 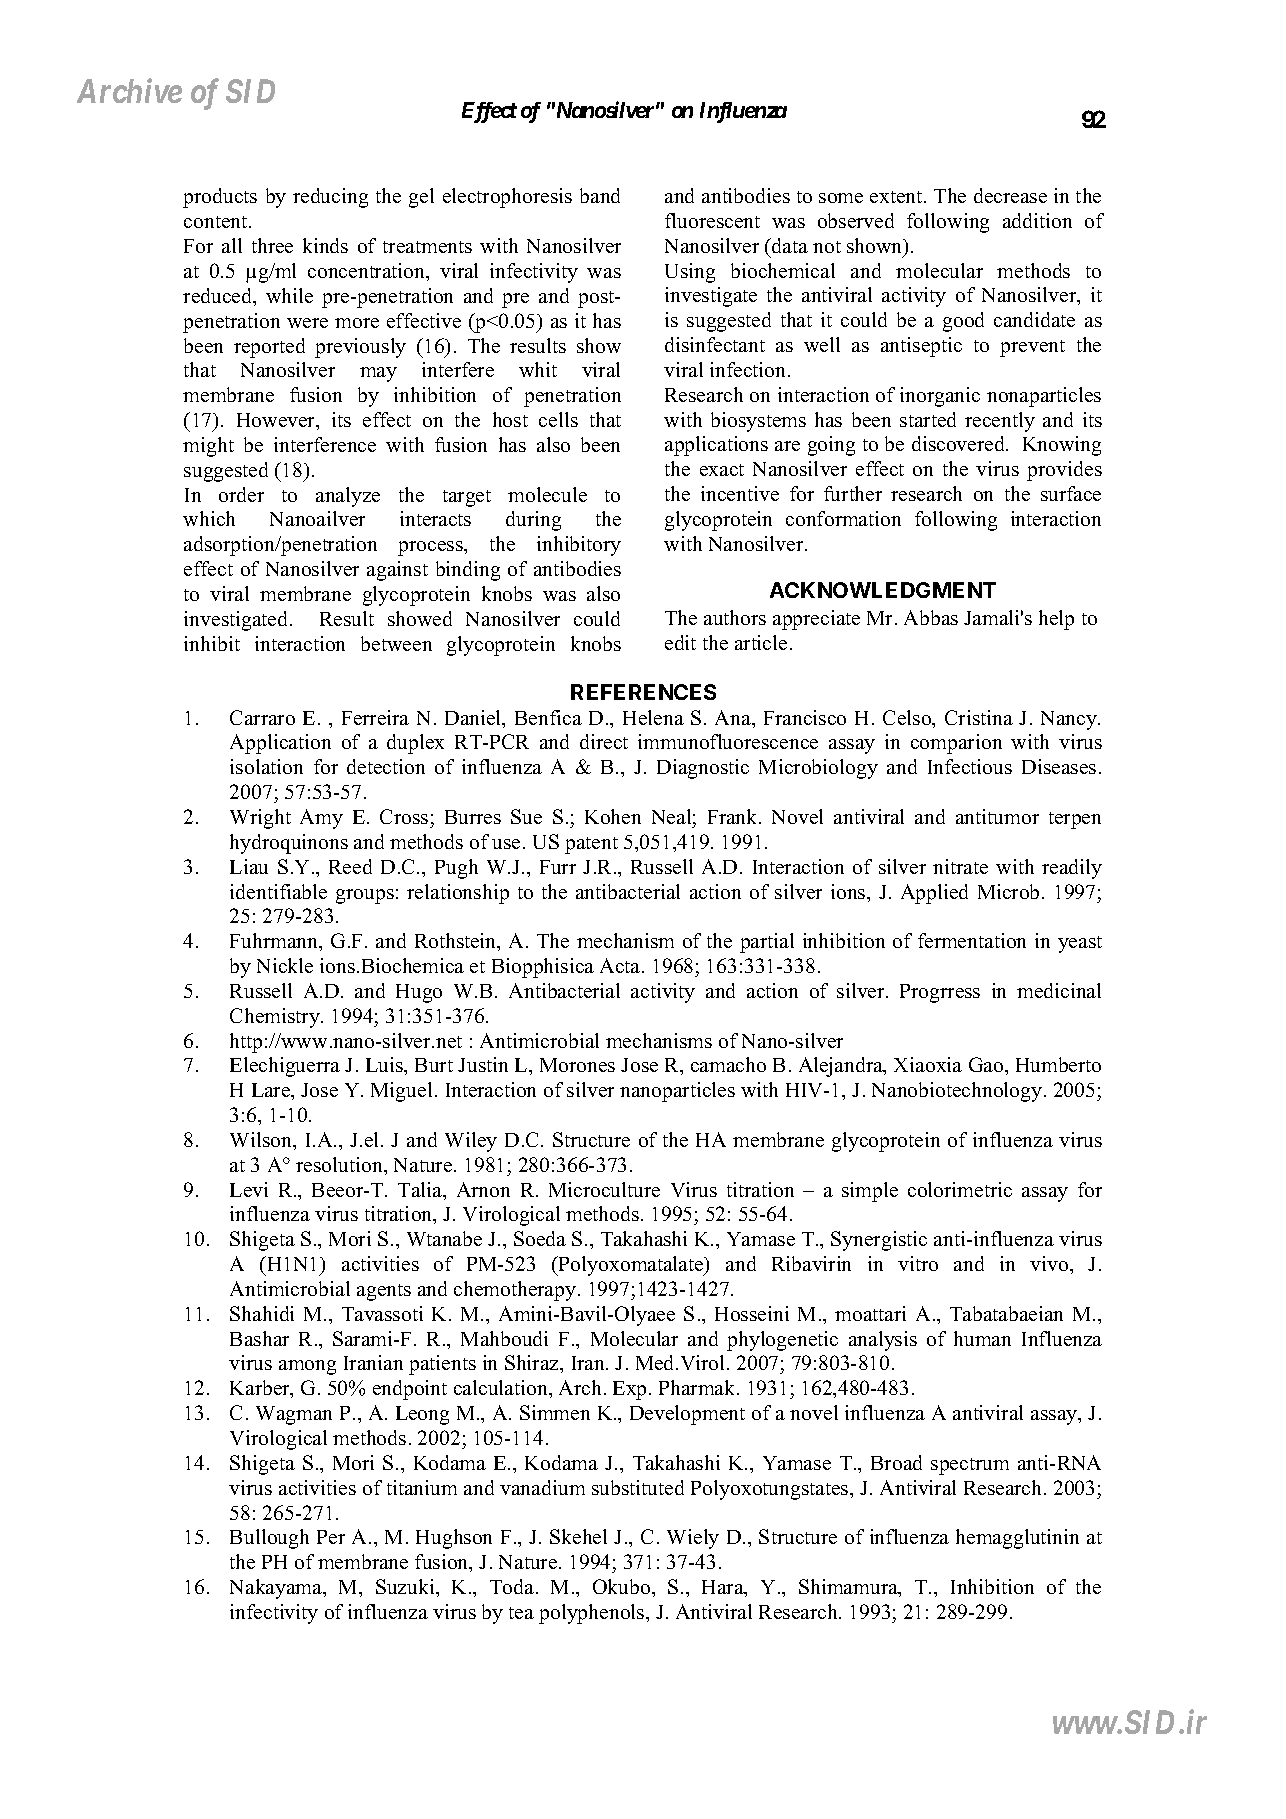 What do you see at coordinates (278, 891) in the image?
I see `identifiable` at bounding box center [278, 891].
